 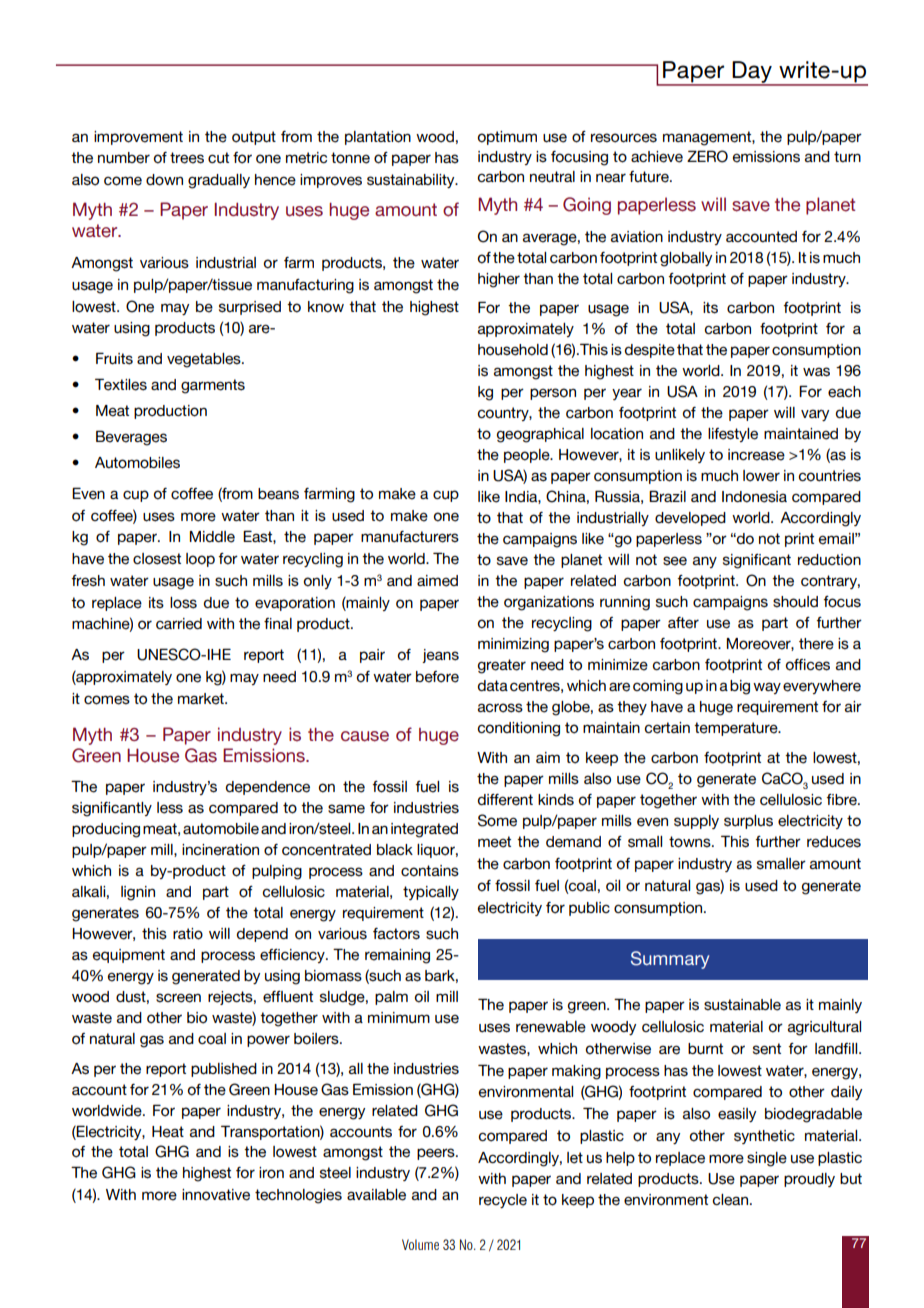 What do you see at coordinates (737, 729) in the screenshot?
I see `temperature` at bounding box center [737, 729].
